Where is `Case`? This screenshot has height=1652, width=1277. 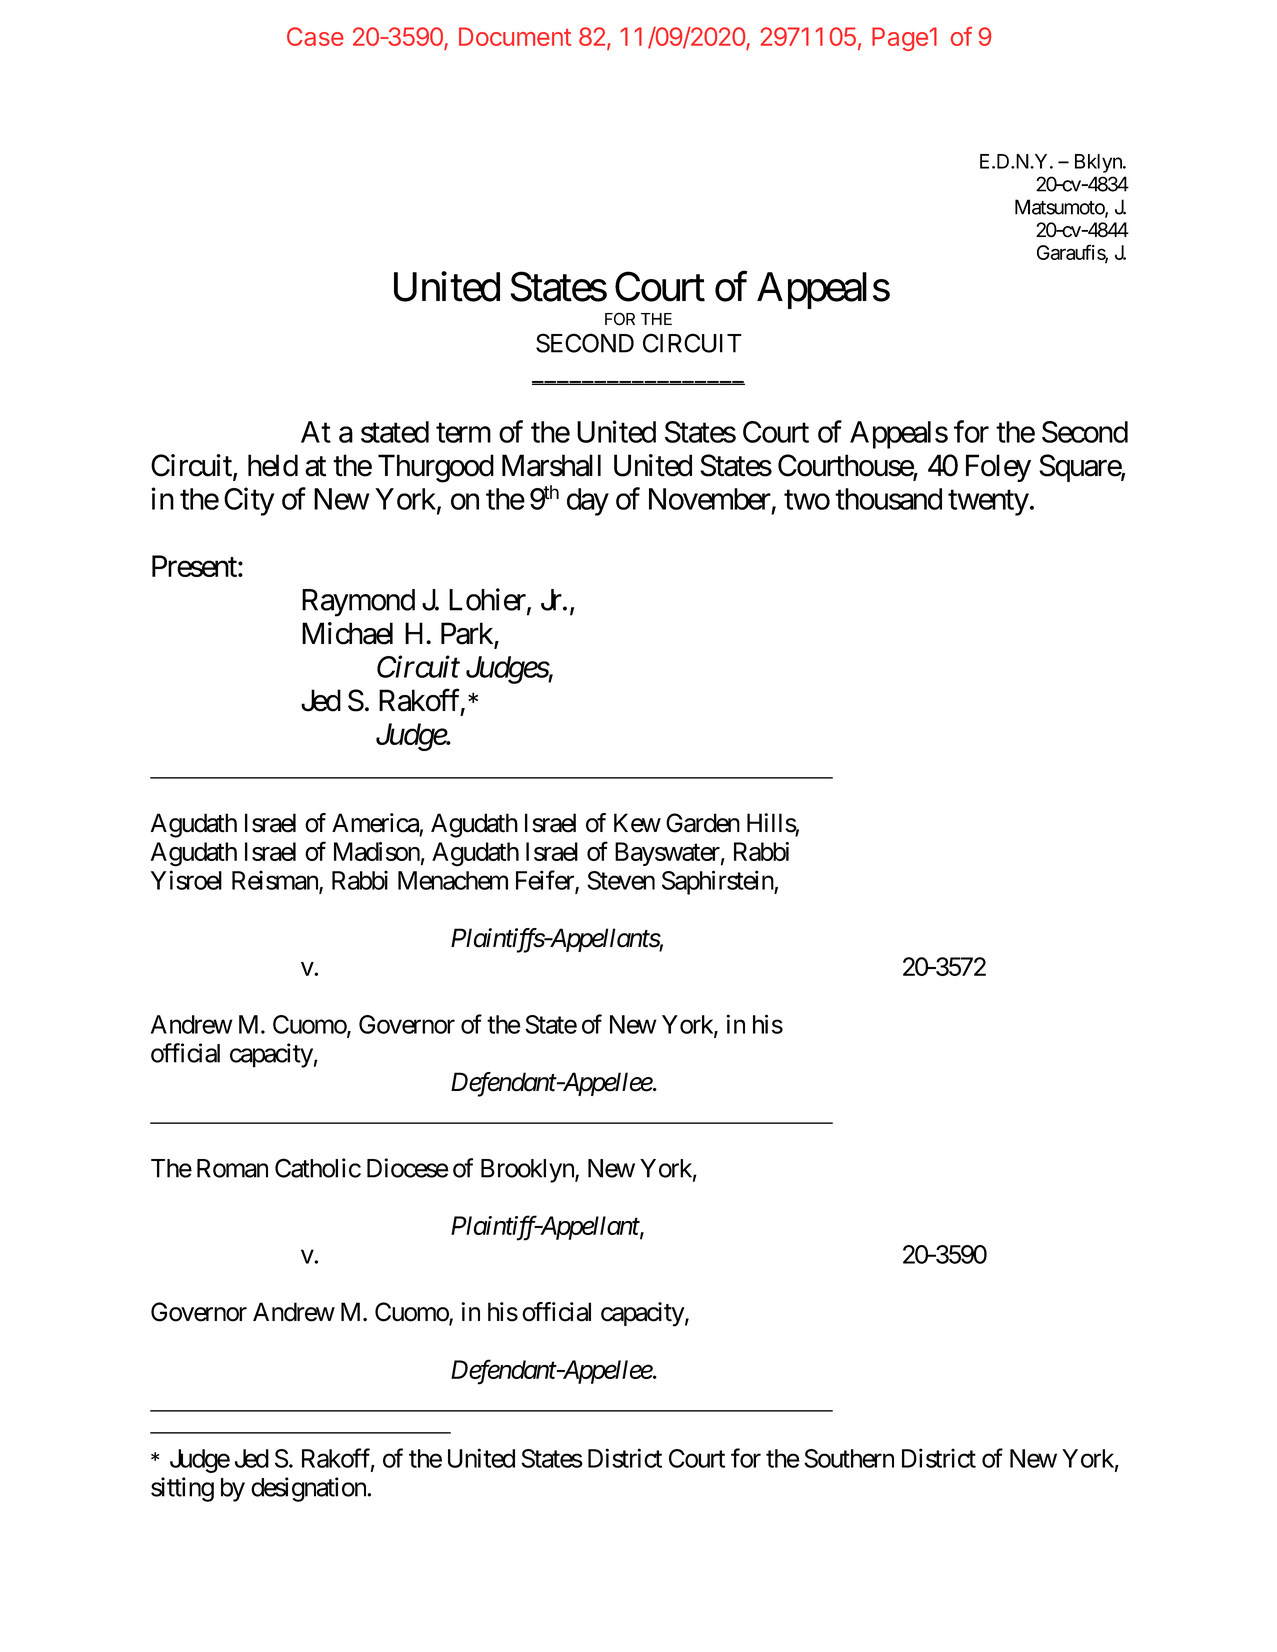
Case is located at coordinates (315, 36).
